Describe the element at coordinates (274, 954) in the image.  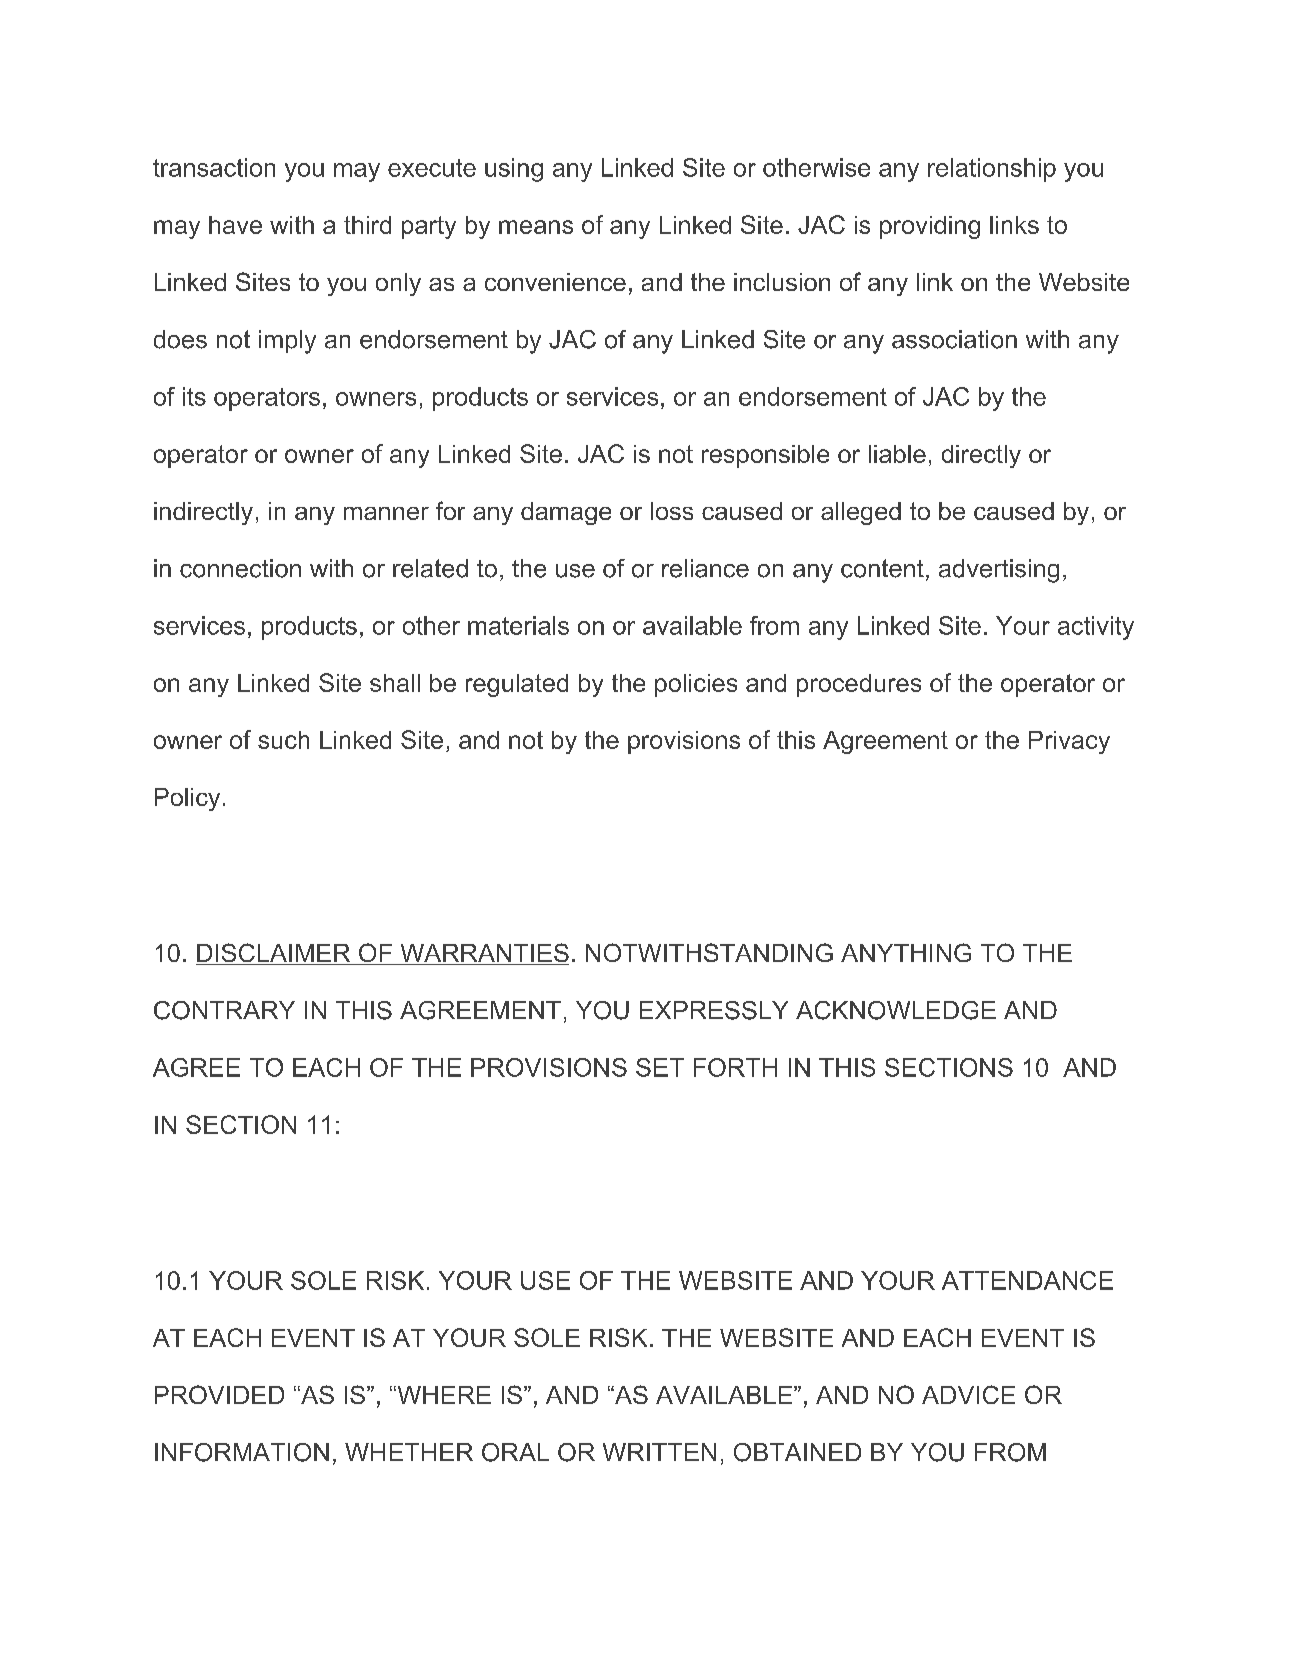
I see `DISCLAIMER` at that location.
